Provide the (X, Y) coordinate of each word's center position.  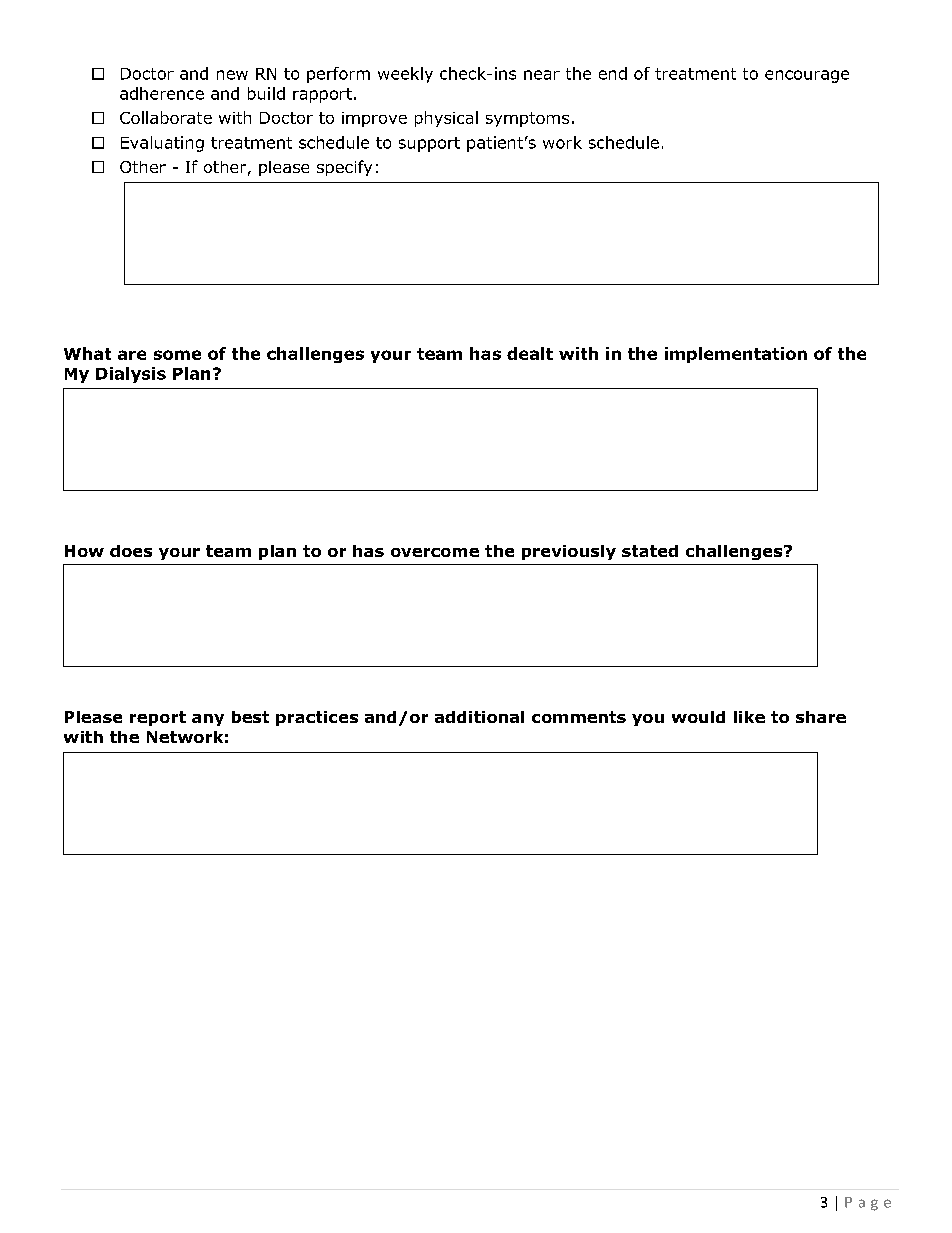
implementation (736, 355)
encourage (807, 76)
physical (446, 119)
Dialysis (131, 375)
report (158, 718)
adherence (162, 93)
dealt (530, 353)
